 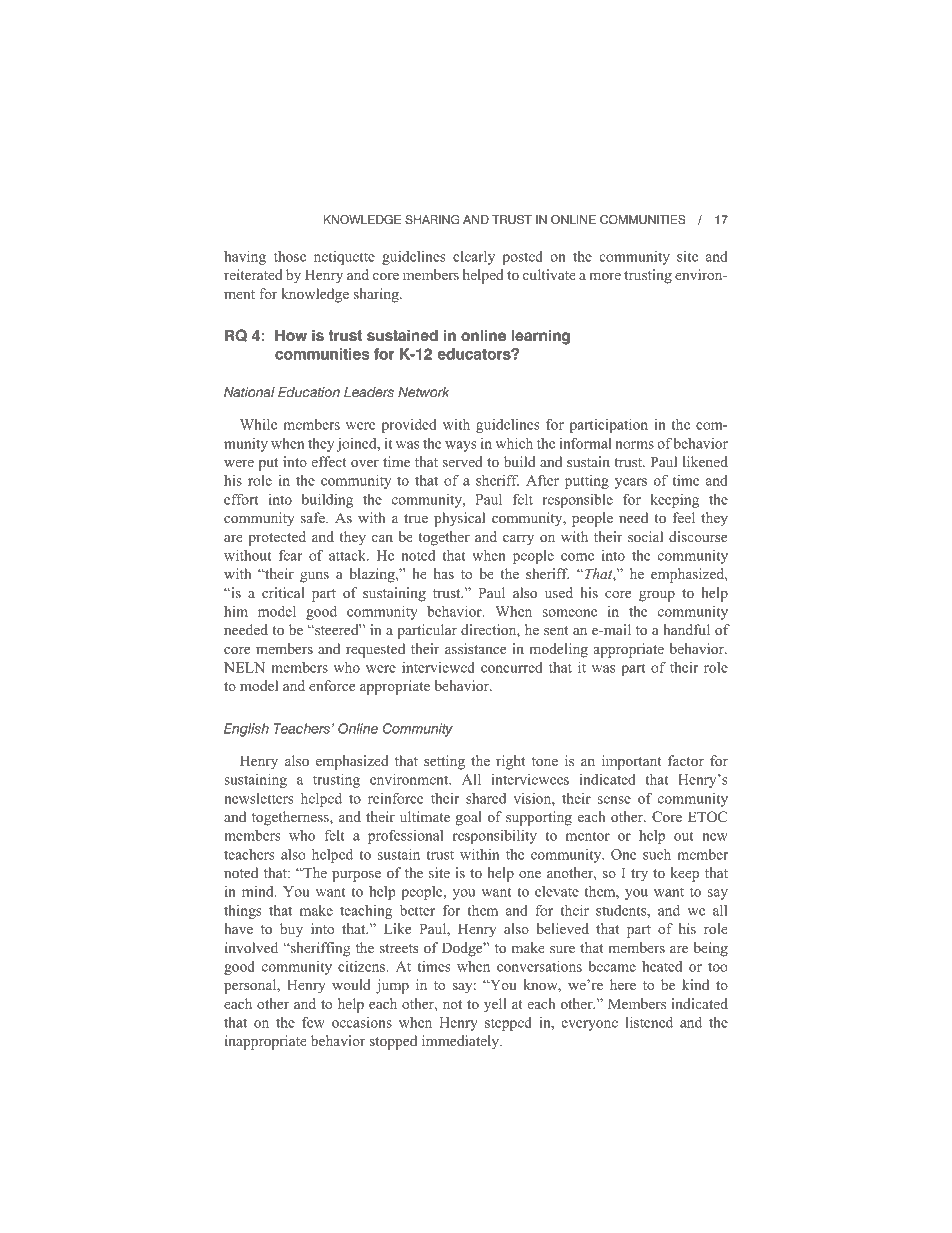 I want to click on more, so click(x=605, y=276).
